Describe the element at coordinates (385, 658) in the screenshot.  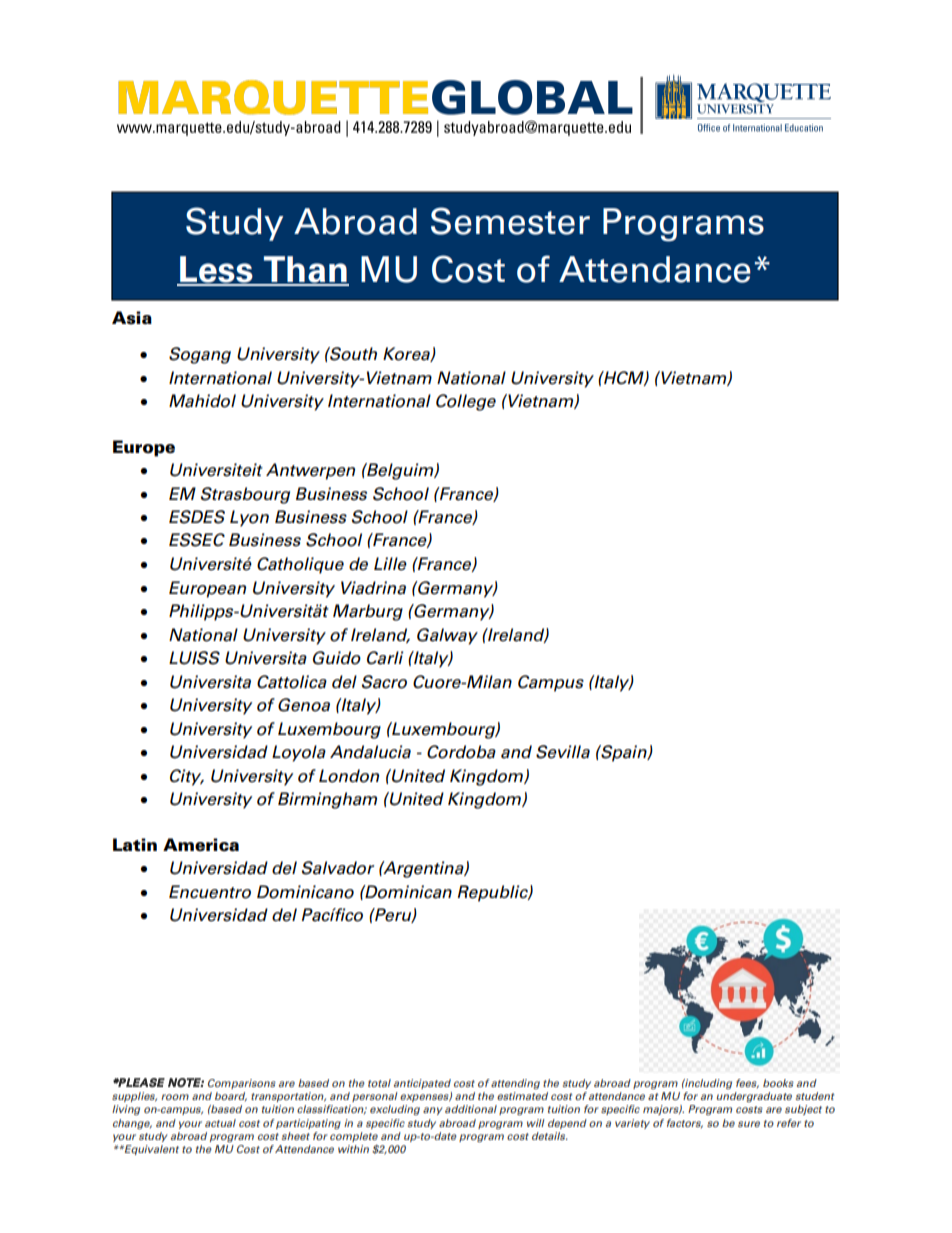
I see `Carli` at that location.
